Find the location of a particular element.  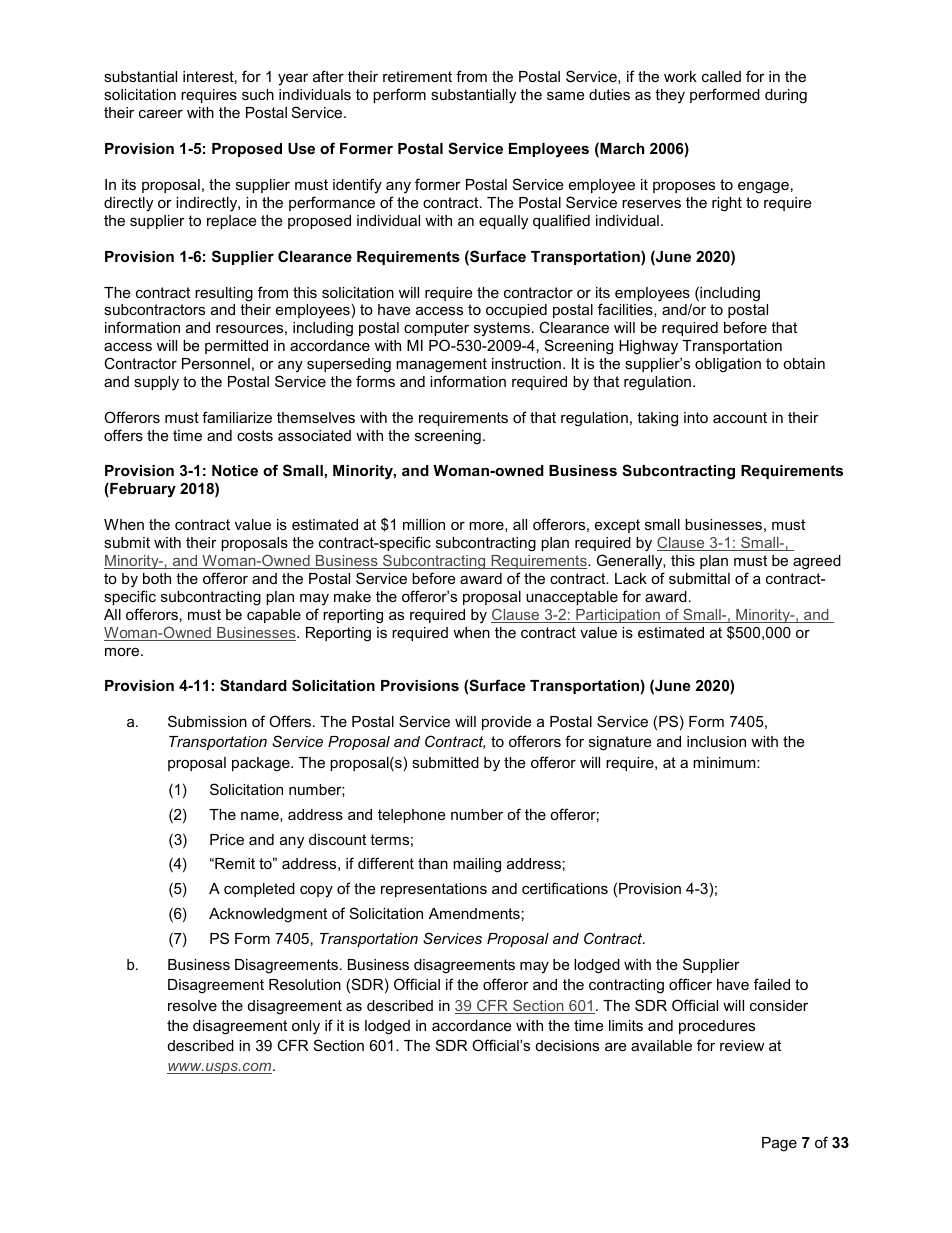

costs is located at coordinates (255, 435).
